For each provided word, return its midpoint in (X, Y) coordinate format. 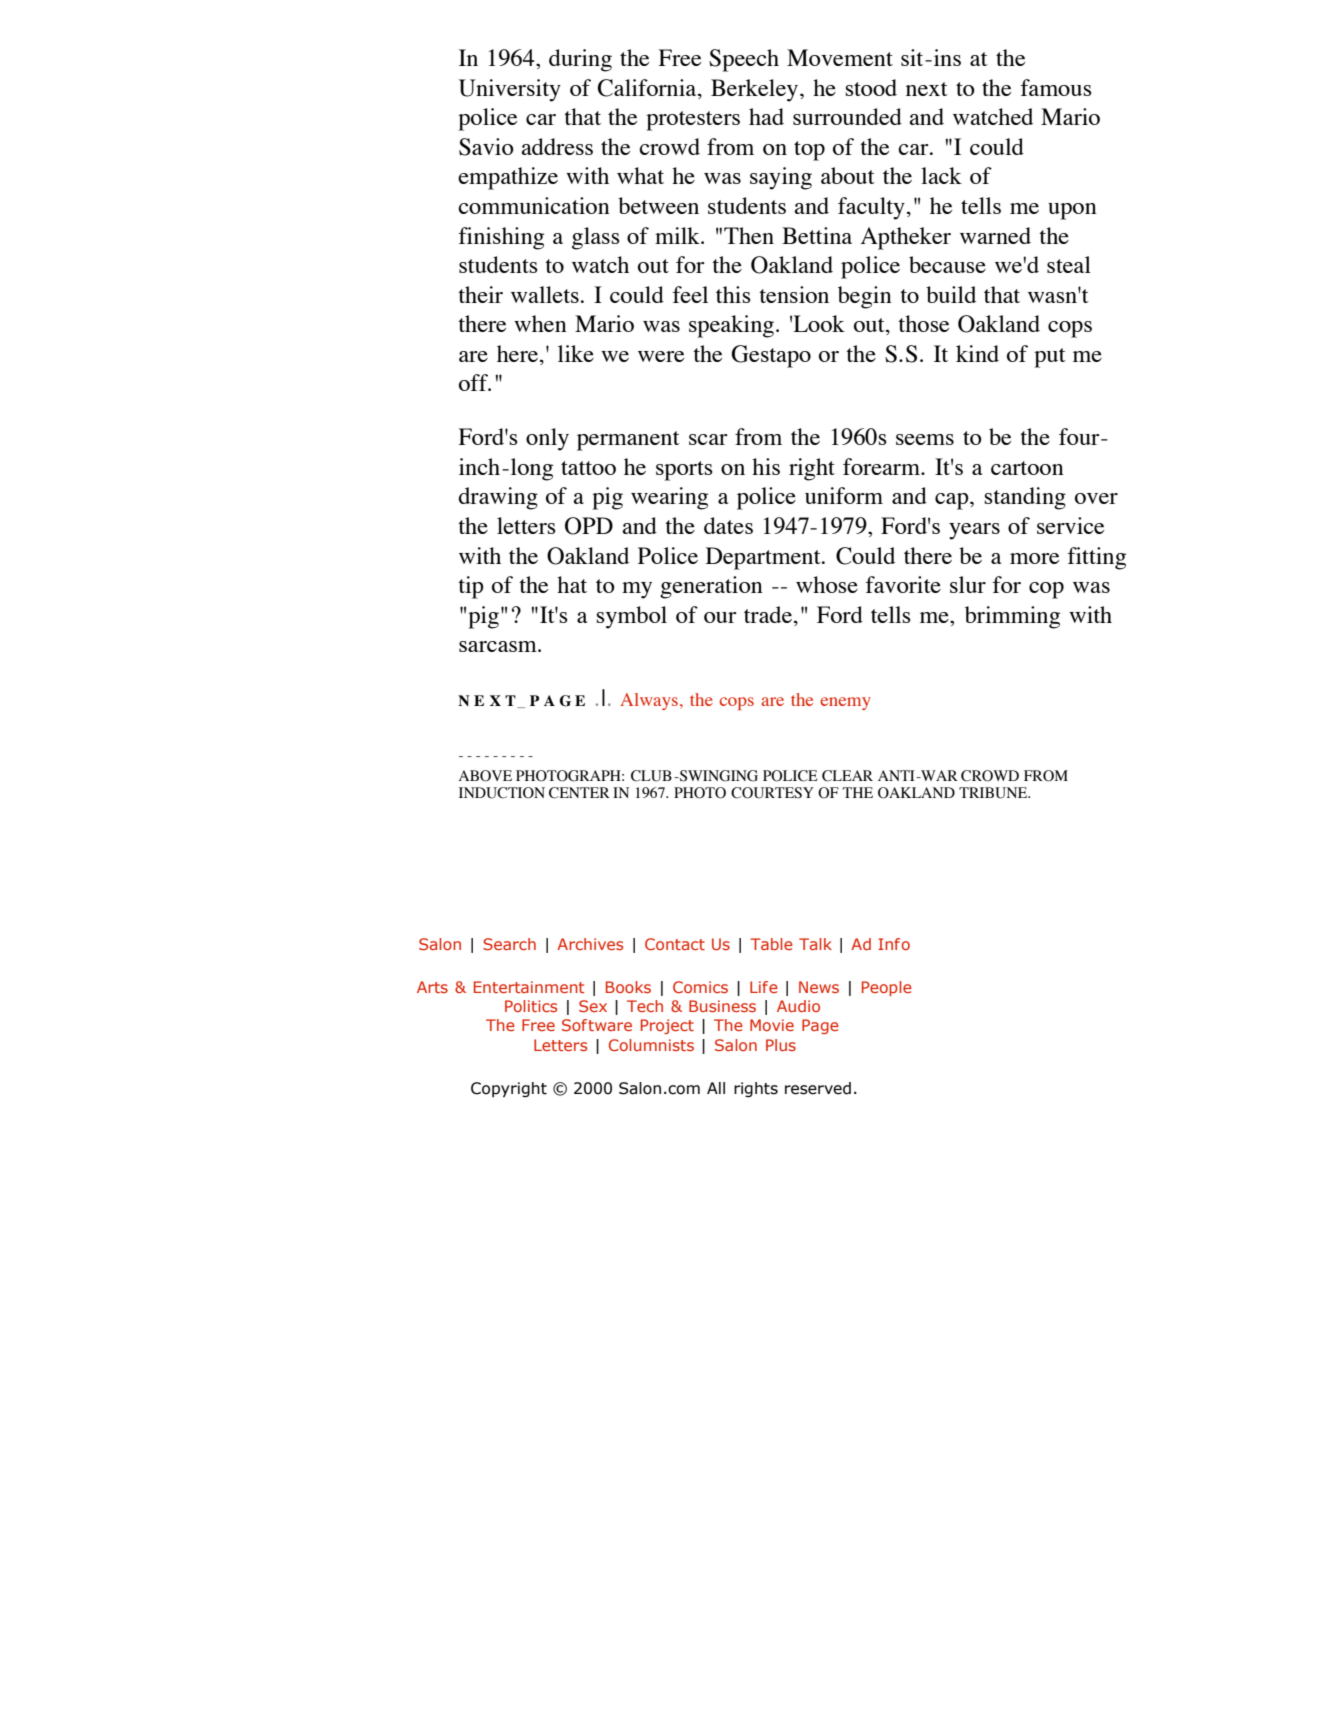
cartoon (1027, 468)
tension (794, 294)
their (480, 294)
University (510, 90)
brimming (1012, 617)
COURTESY (772, 793)
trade (768, 614)
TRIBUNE (994, 793)
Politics (531, 1006)
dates (728, 525)
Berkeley (756, 90)
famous (1056, 87)
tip (471, 587)
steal (1069, 264)
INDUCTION (502, 793)
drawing (498, 498)
